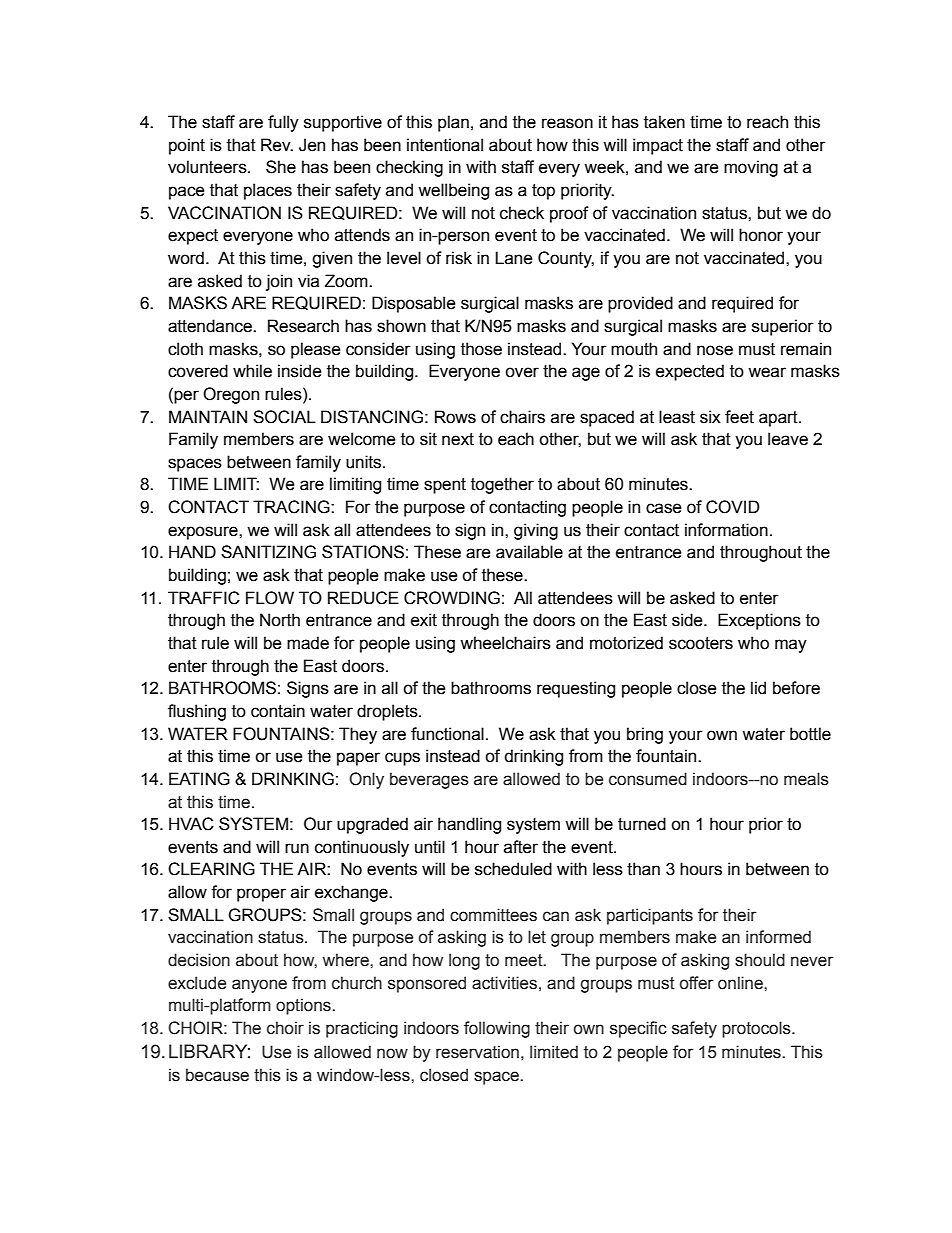  What do you see at coordinates (751, 168) in the screenshot?
I see `moving` at bounding box center [751, 168].
